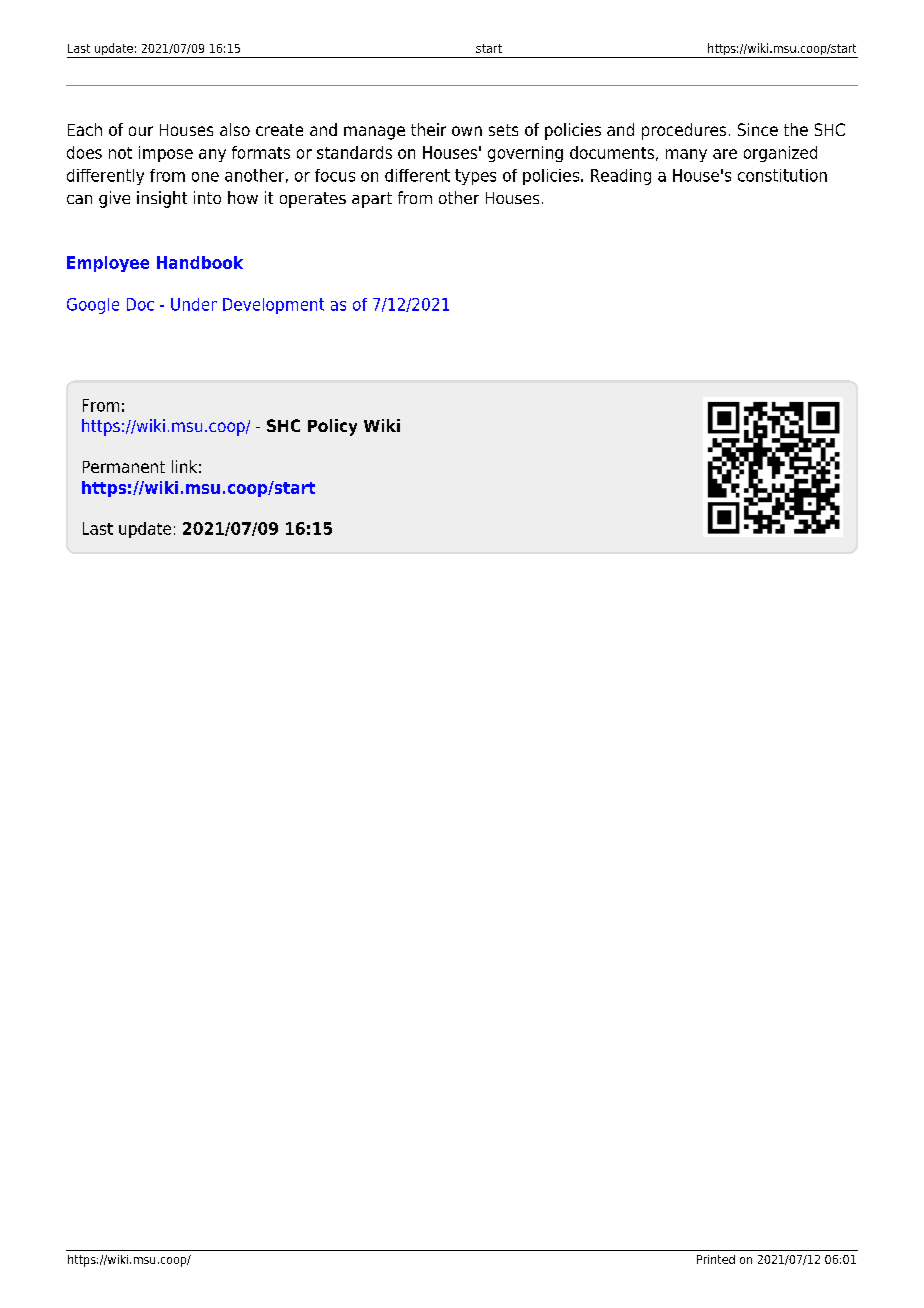 The width and height of the document is (924, 1308). Describe the element at coordinates (273, 306) in the document. I see `Development` at that location.
